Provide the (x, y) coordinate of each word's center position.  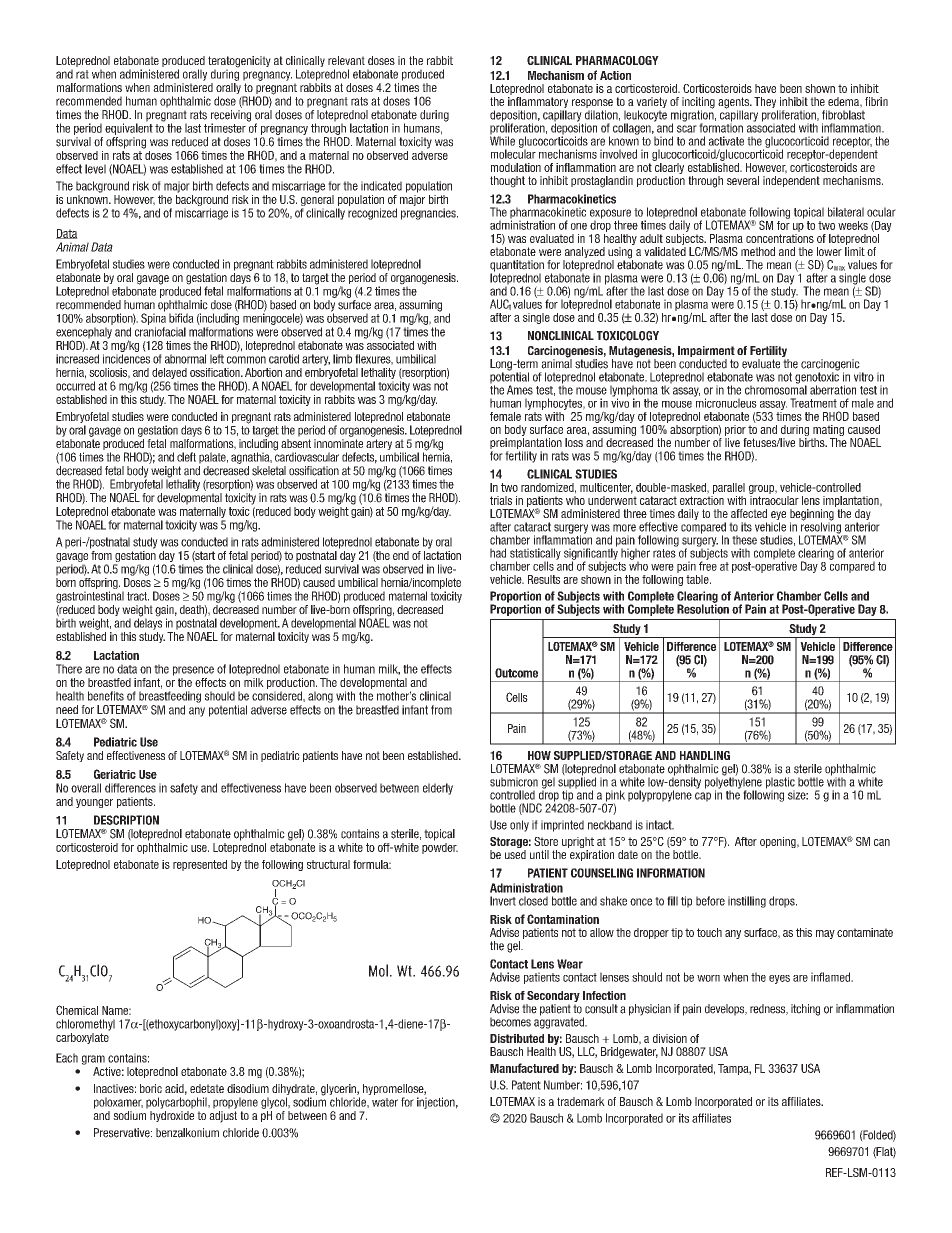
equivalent (129, 128)
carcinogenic (831, 366)
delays (148, 623)
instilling (747, 902)
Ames (520, 390)
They (766, 104)
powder (440, 847)
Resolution (703, 608)
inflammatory (538, 104)
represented (200, 865)
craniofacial (160, 332)
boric (151, 1088)
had (498, 553)
